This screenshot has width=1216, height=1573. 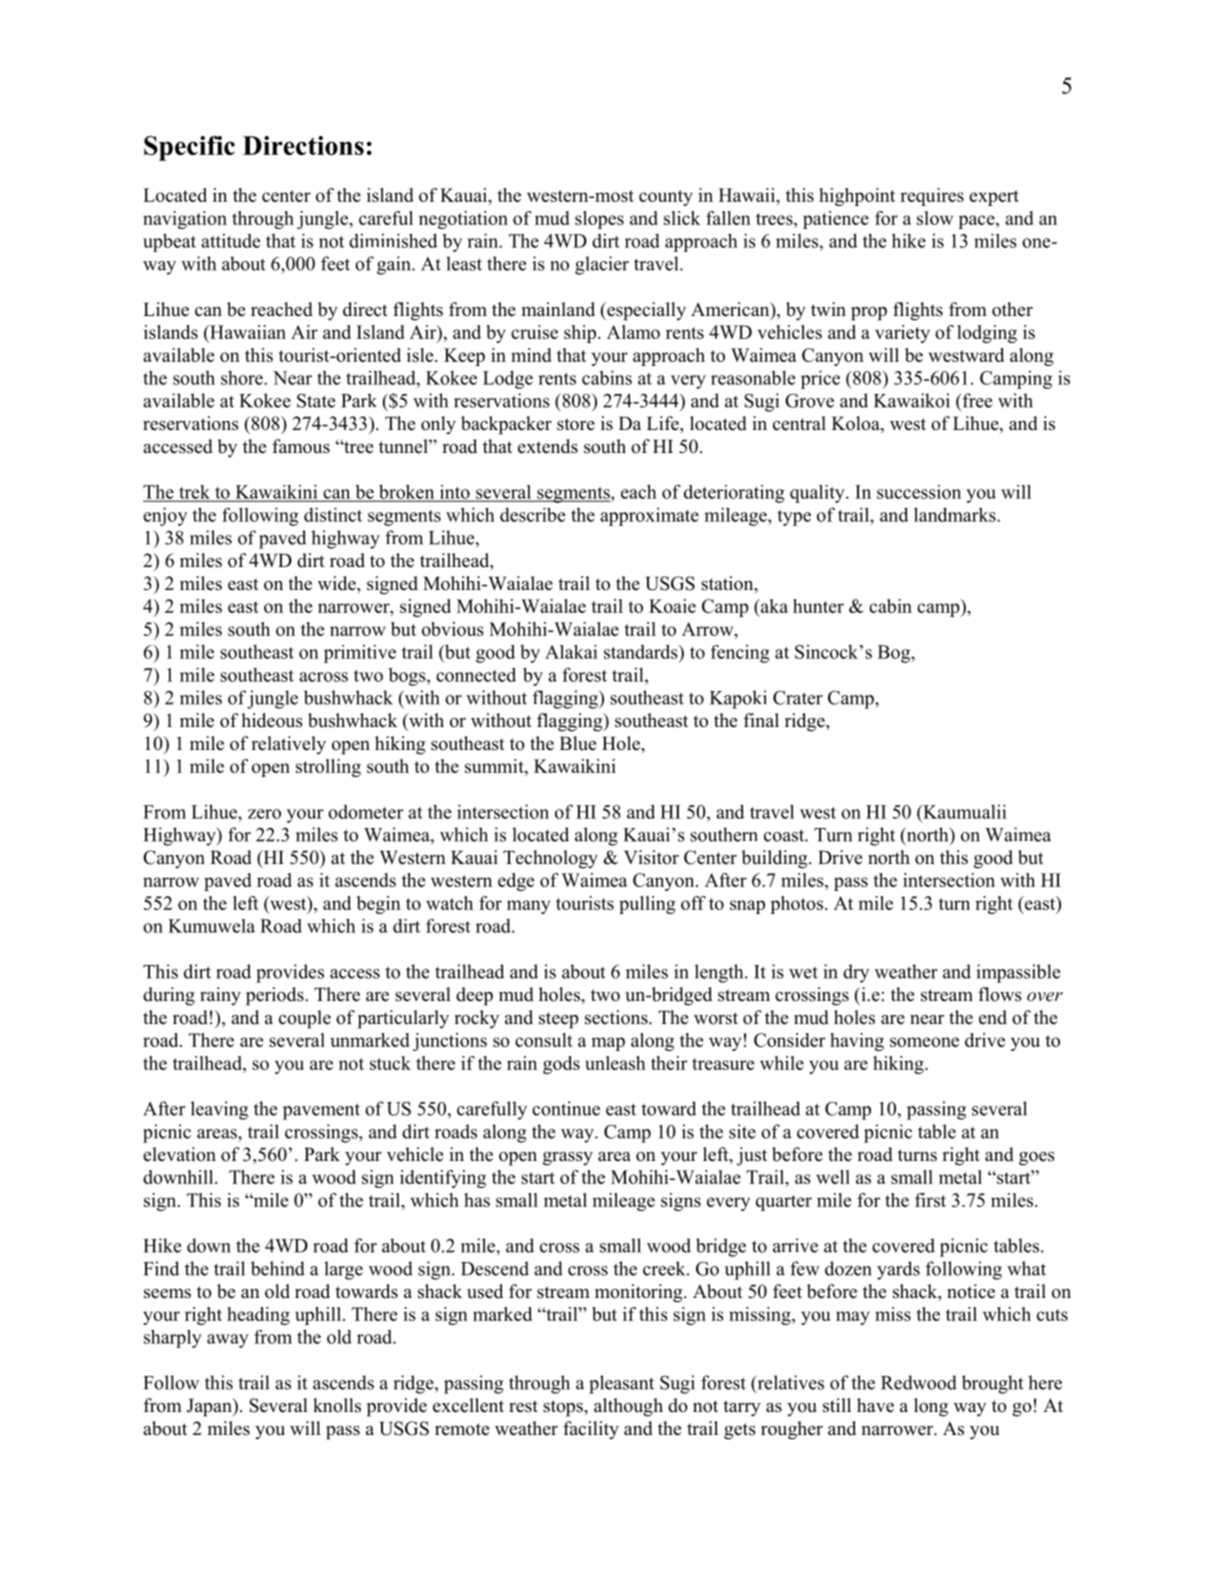 I want to click on succession, so click(x=919, y=492).
